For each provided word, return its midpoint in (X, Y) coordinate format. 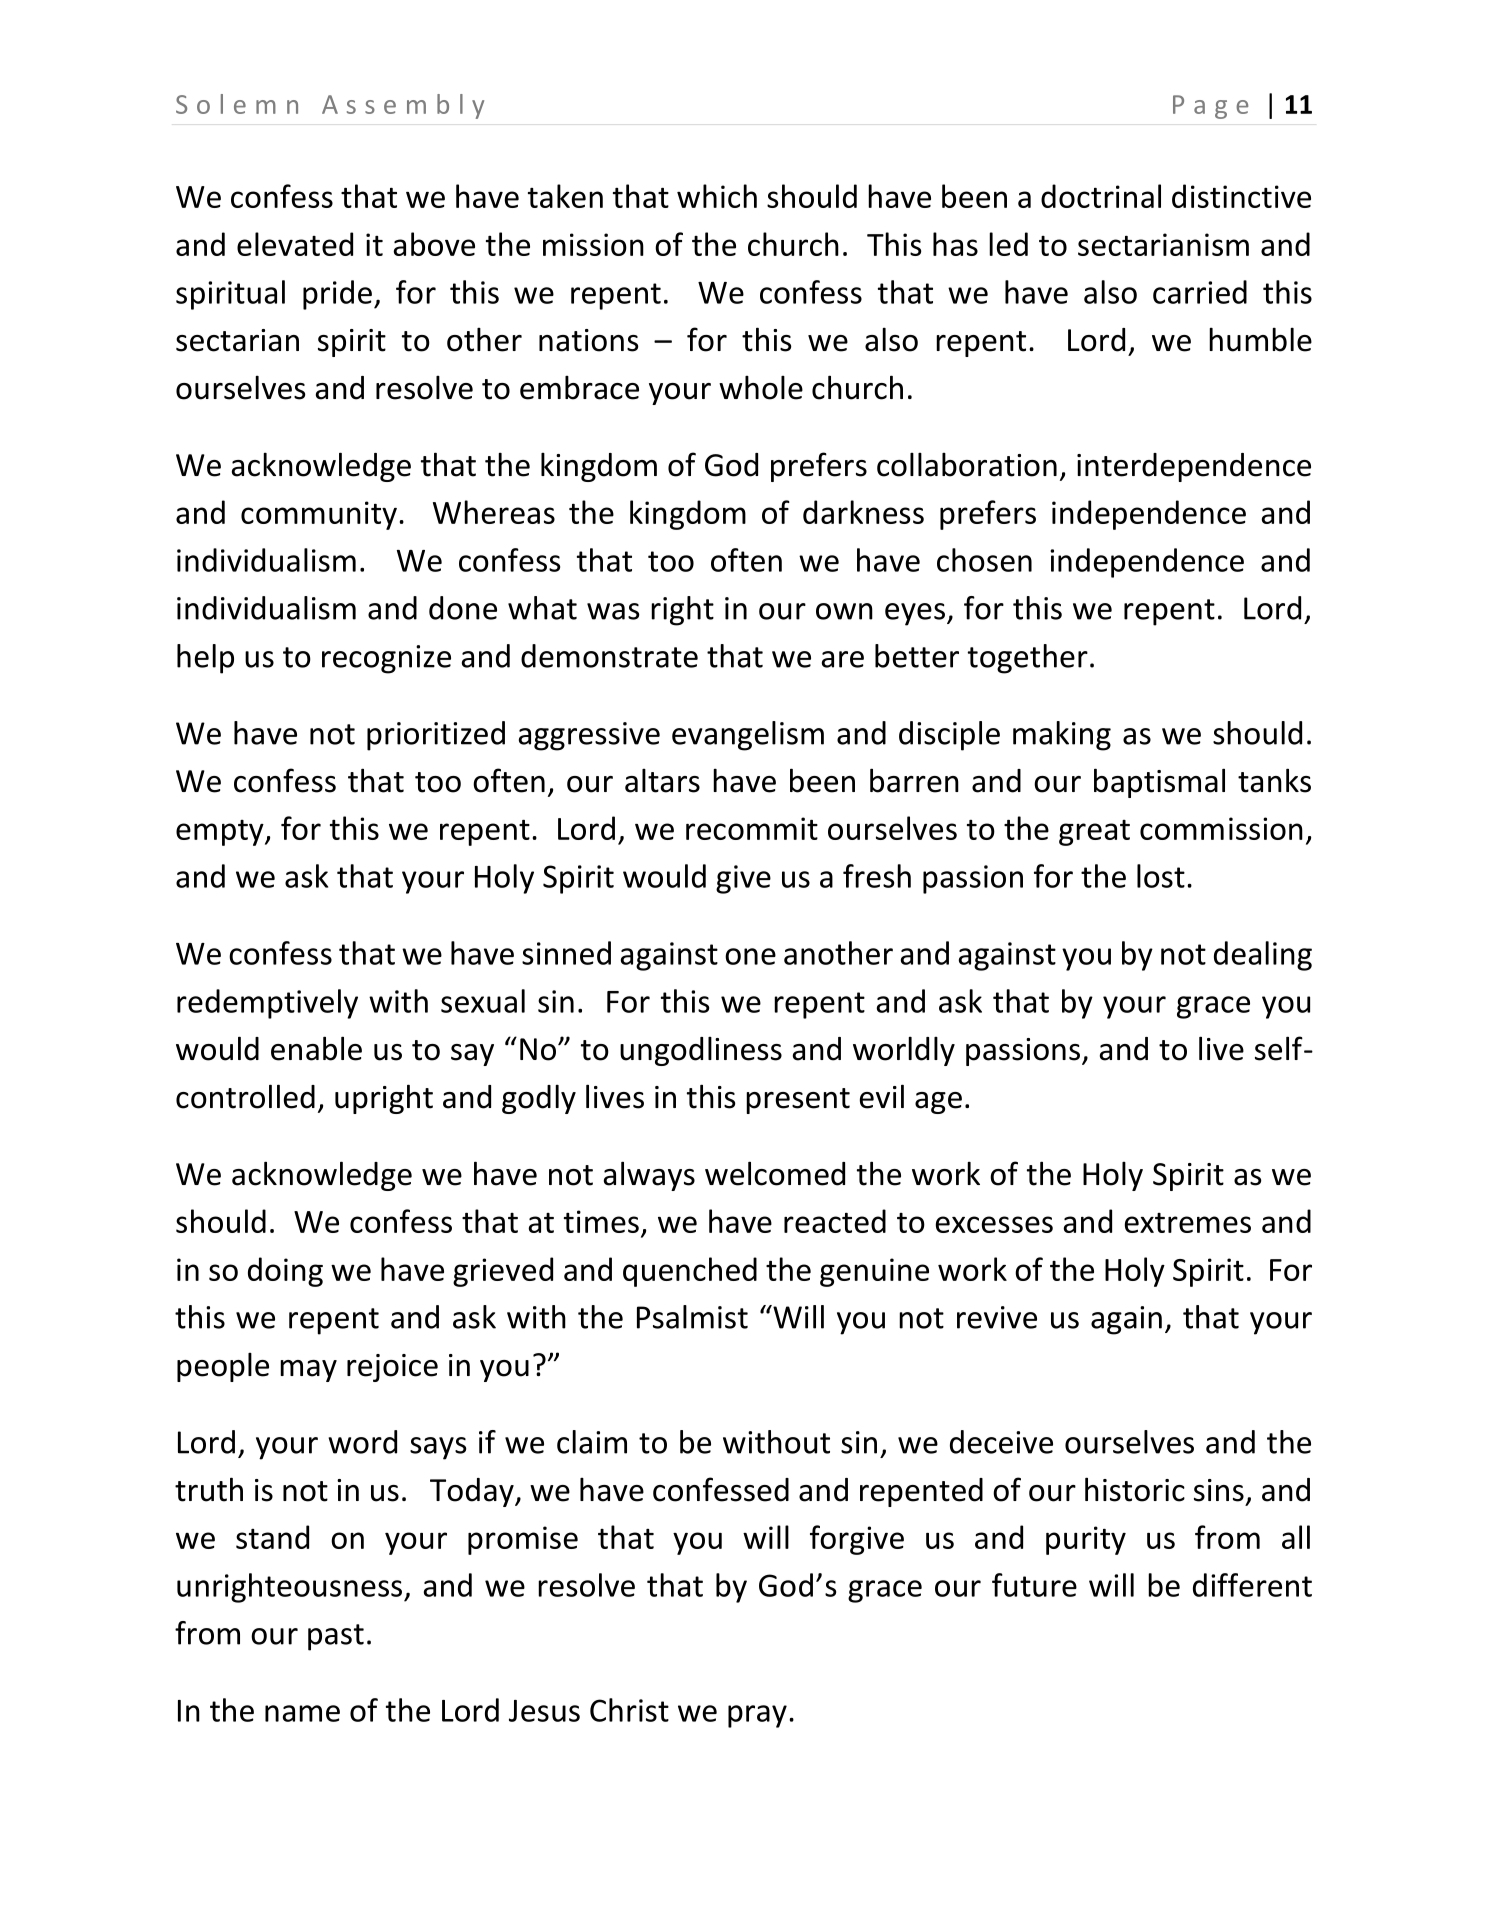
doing (285, 1272)
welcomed (775, 1173)
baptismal (1159, 783)
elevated (295, 244)
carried (1200, 292)
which (717, 196)
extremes (1188, 1223)
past (336, 1637)
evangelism (748, 736)
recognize (386, 659)
